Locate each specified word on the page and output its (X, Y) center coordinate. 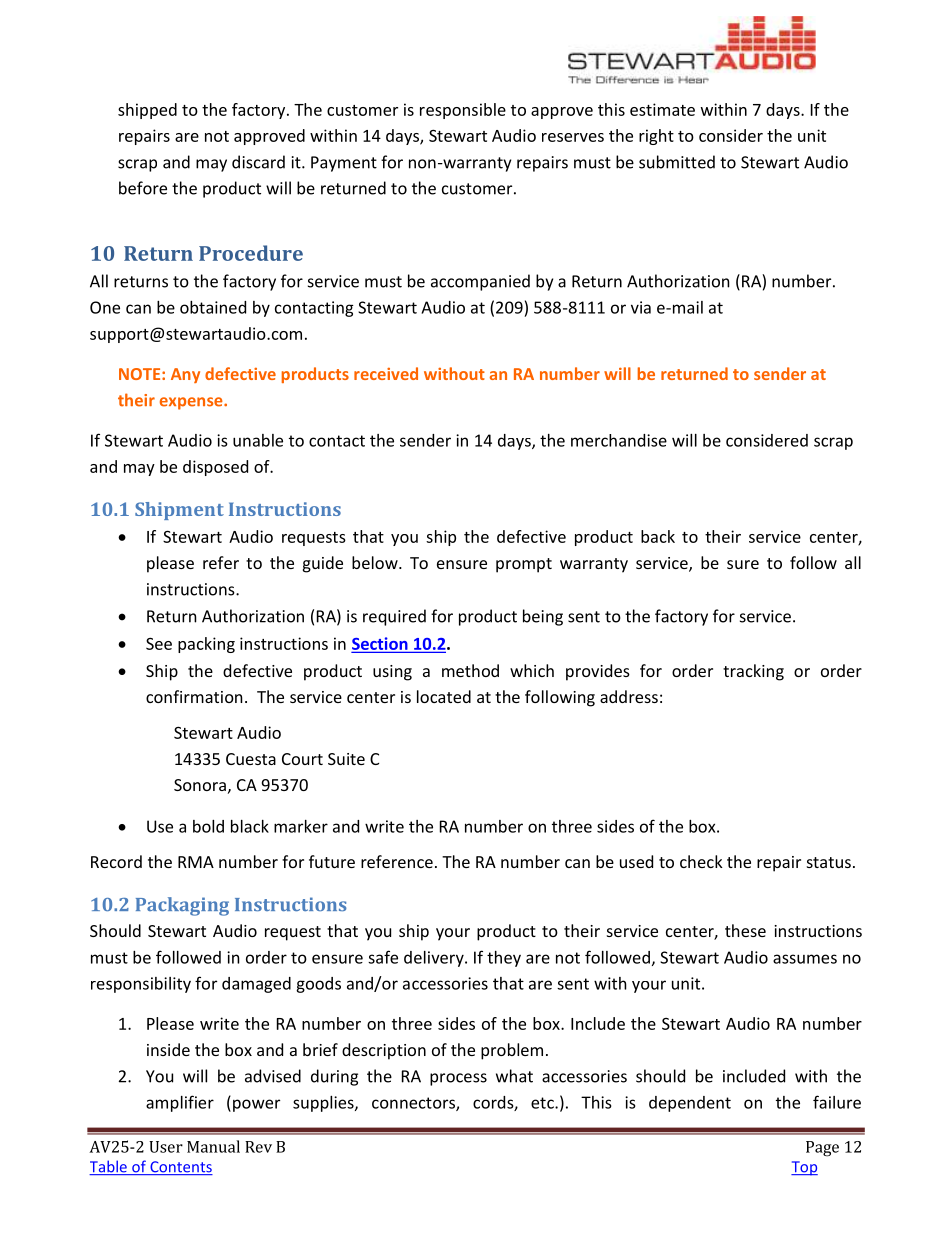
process (458, 1079)
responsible (463, 111)
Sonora (200, 785)
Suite (346, 759)
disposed (215, 468)
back (658, 536)
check (701, 861)
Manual (213, 1146)
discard (258, 162)
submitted (677, 162)
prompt (524, 565)
